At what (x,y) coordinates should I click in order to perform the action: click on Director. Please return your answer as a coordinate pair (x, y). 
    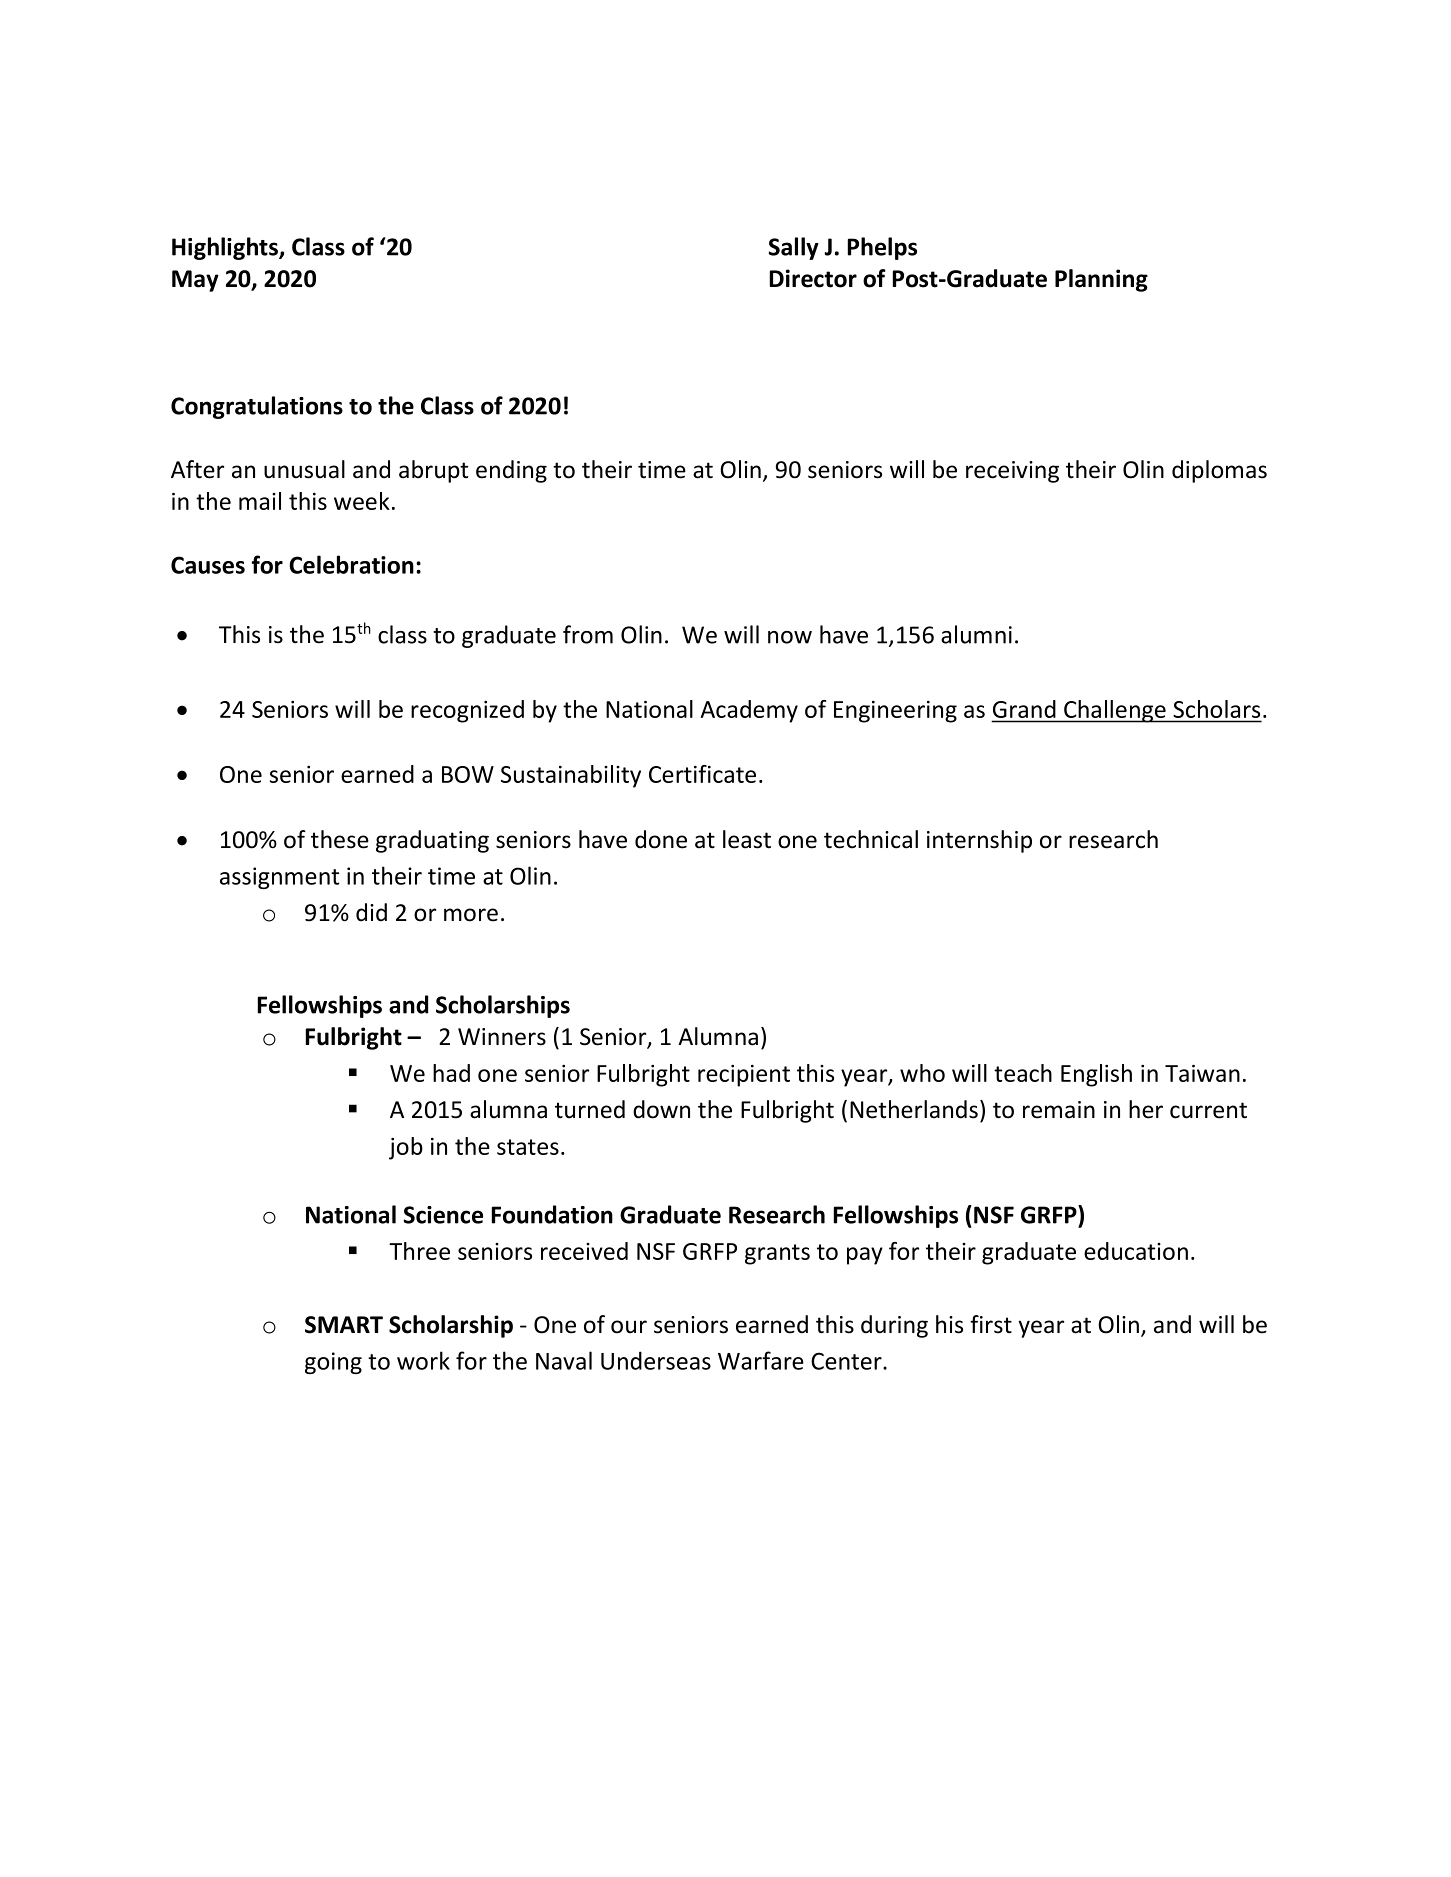
    Looking at the image, I should click on (813, 278).
